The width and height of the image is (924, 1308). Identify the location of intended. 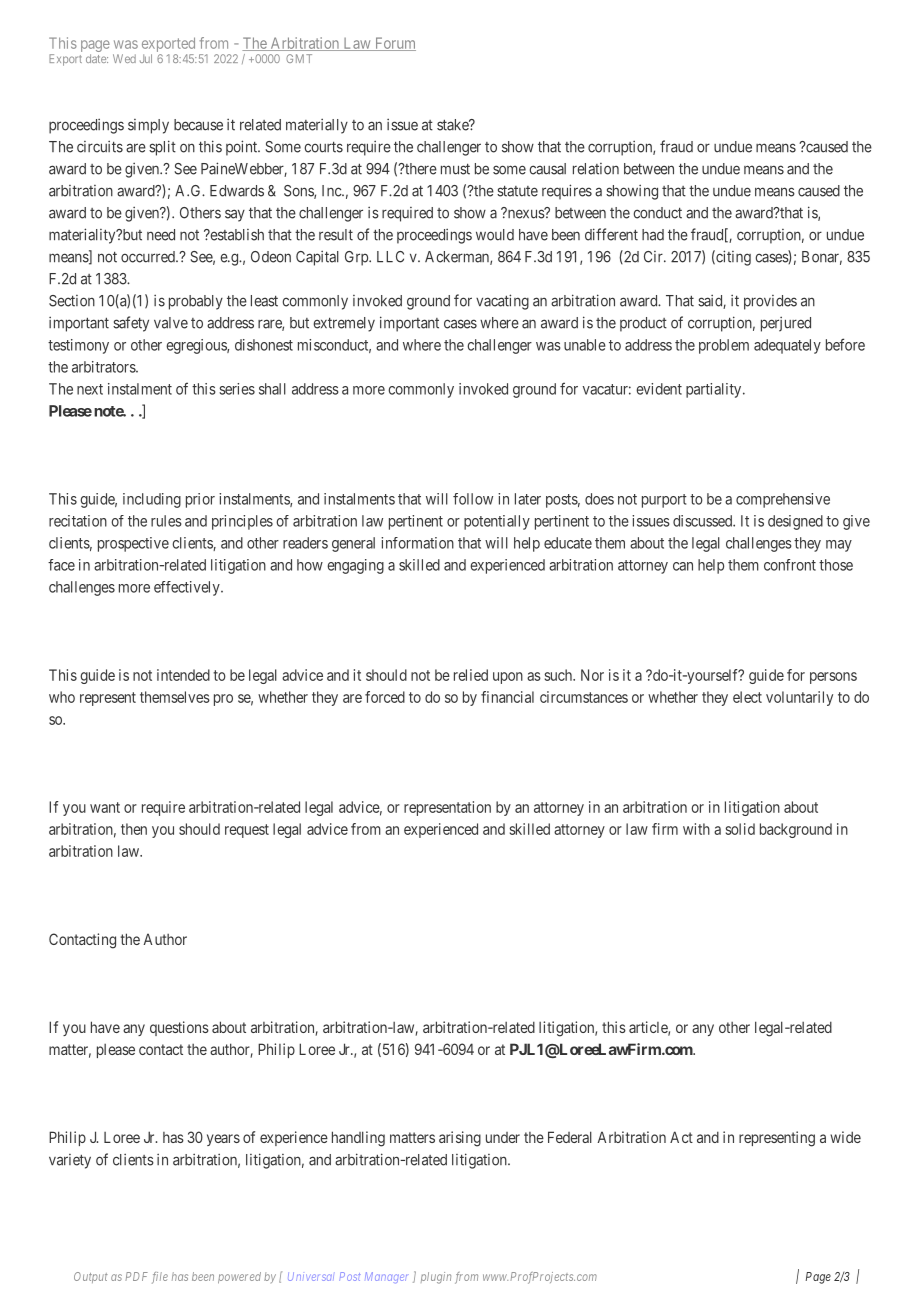
(183, 675).
